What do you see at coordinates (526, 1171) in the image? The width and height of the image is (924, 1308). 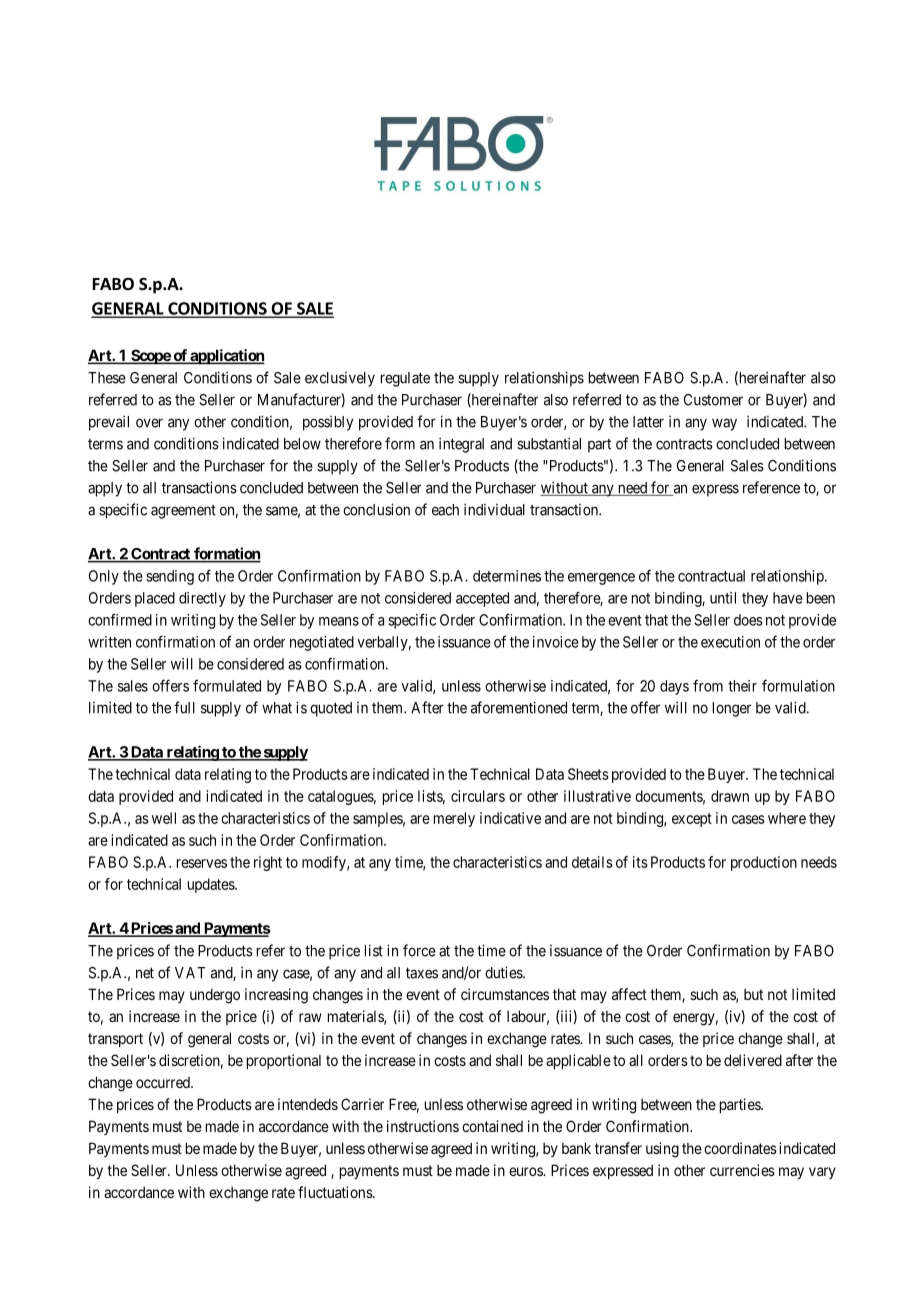 I see `euros` at bounding box center [526, 1171].
